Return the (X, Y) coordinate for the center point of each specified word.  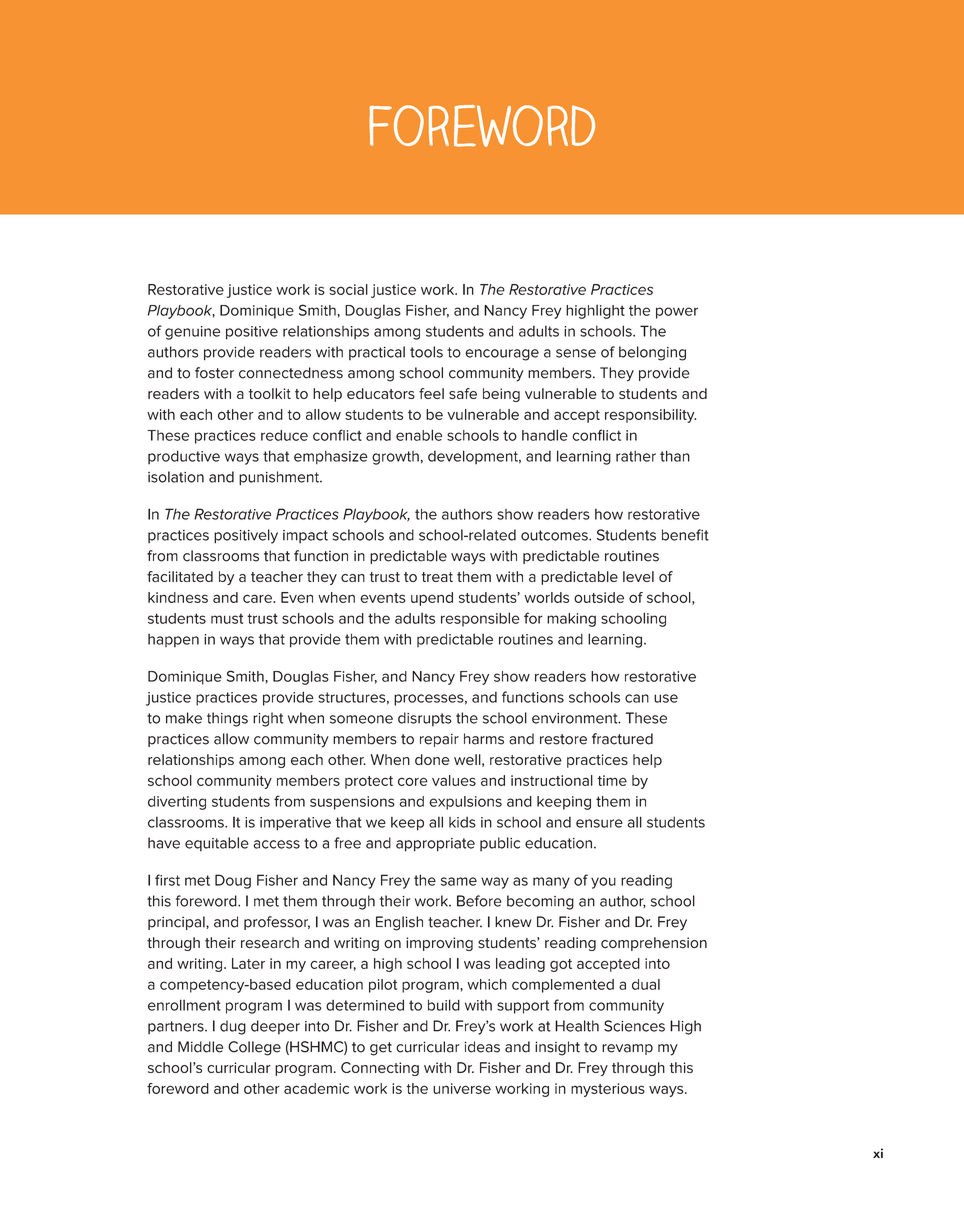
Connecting (380, 1069)
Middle (200, 1047)
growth (395, 458)
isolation (176, 477)
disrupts (425, 719)
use (666, 698)
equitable (217, 844)
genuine (192, 333)
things (227, 719)
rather (636, 456)
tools (426, 352)
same (459, 881)
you (603, 883)
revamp (627, 1049)
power (677, 313)
